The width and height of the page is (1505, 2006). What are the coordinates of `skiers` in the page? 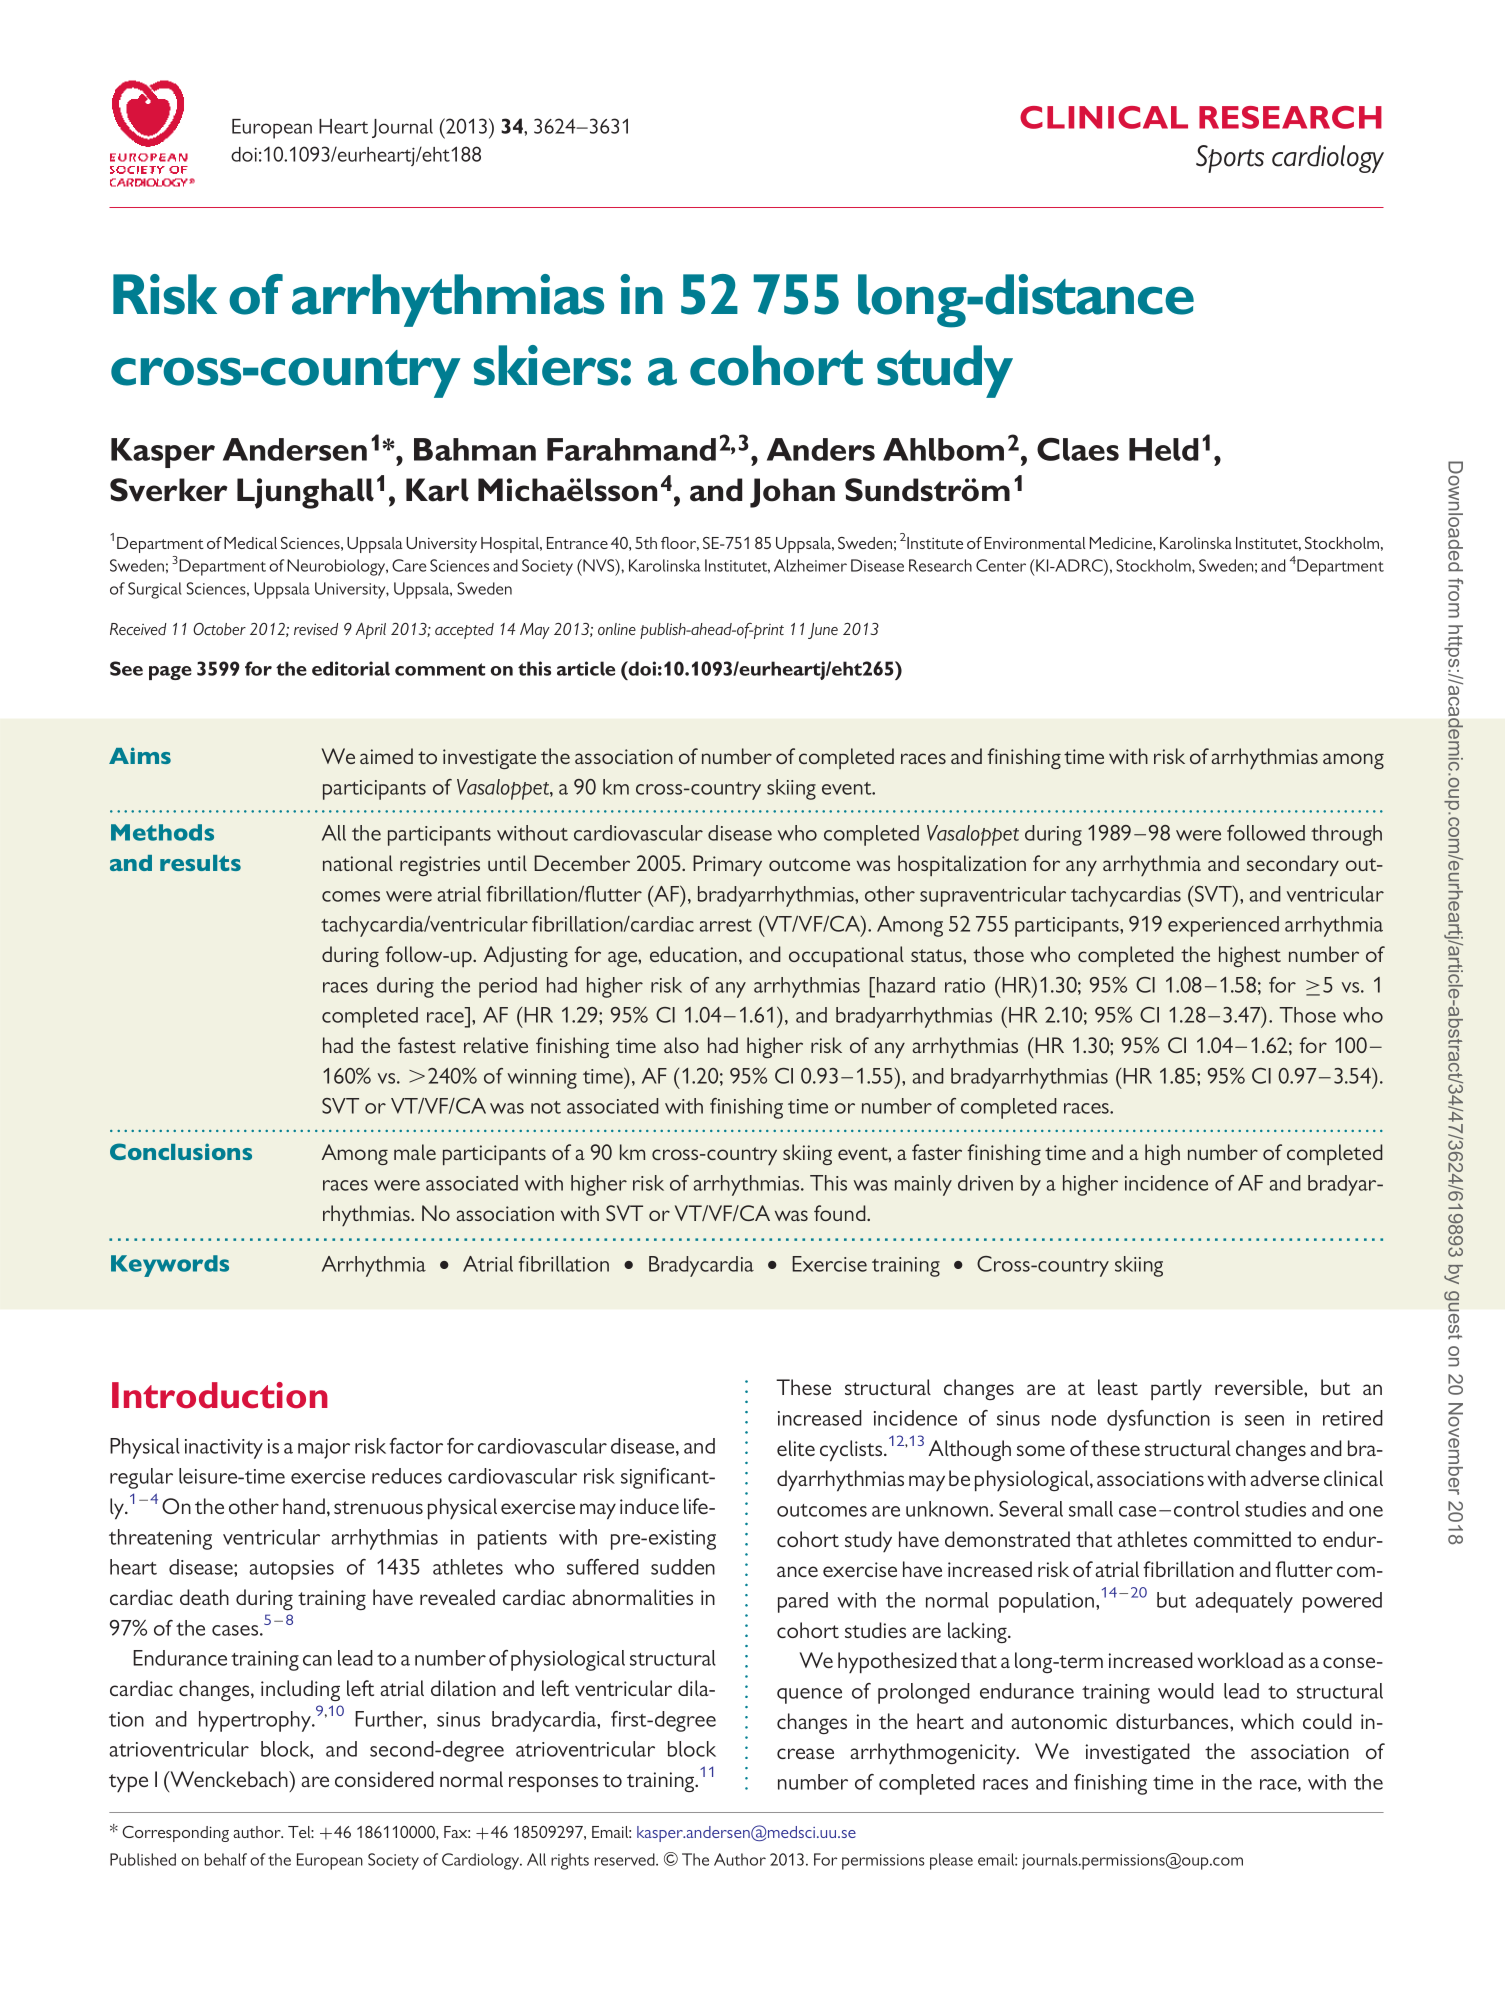 It's located at (545, 365).
